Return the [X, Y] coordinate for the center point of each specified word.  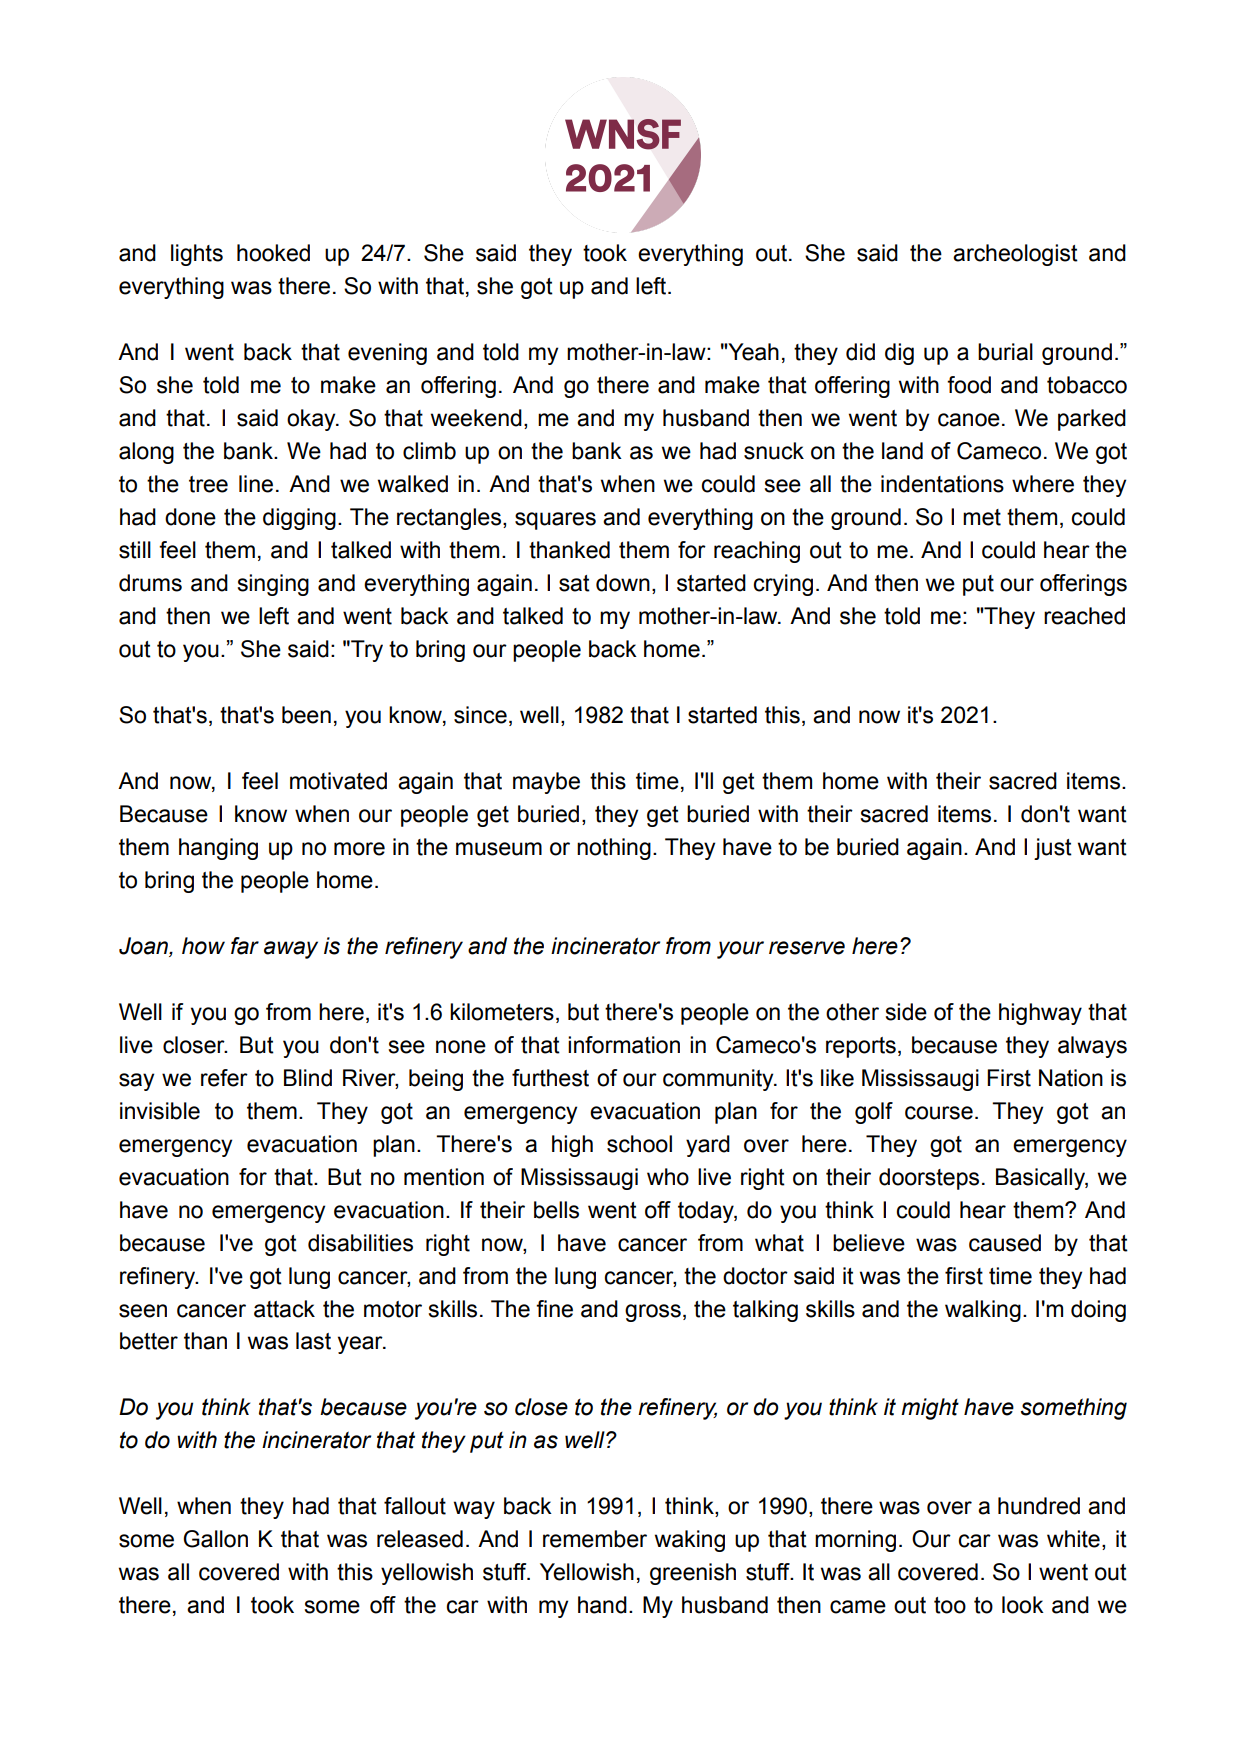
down [623, 583]
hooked [273, 253]
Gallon [215, 1539]
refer [224, 1078]
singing [273, 585]
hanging [218, 849]
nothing [614, 849]
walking [983, 1311]
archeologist [1015, 255]
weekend [476, 418]
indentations [942, 484]
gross [653, 1313]
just [1053, 849]
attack [284, 1309]
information [624, 1045]
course [939, 1113]
